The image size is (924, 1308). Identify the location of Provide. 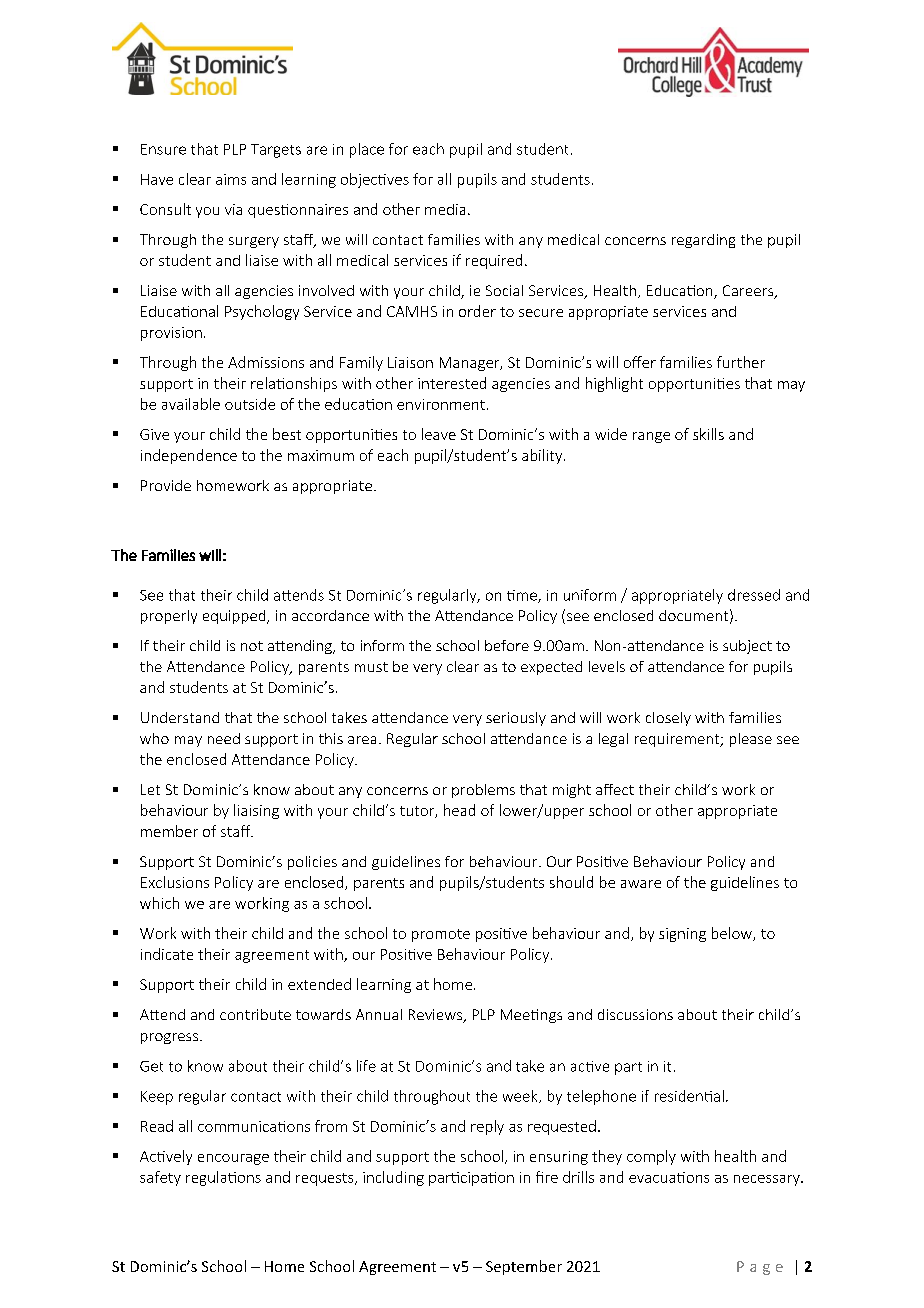
(166, 485).
